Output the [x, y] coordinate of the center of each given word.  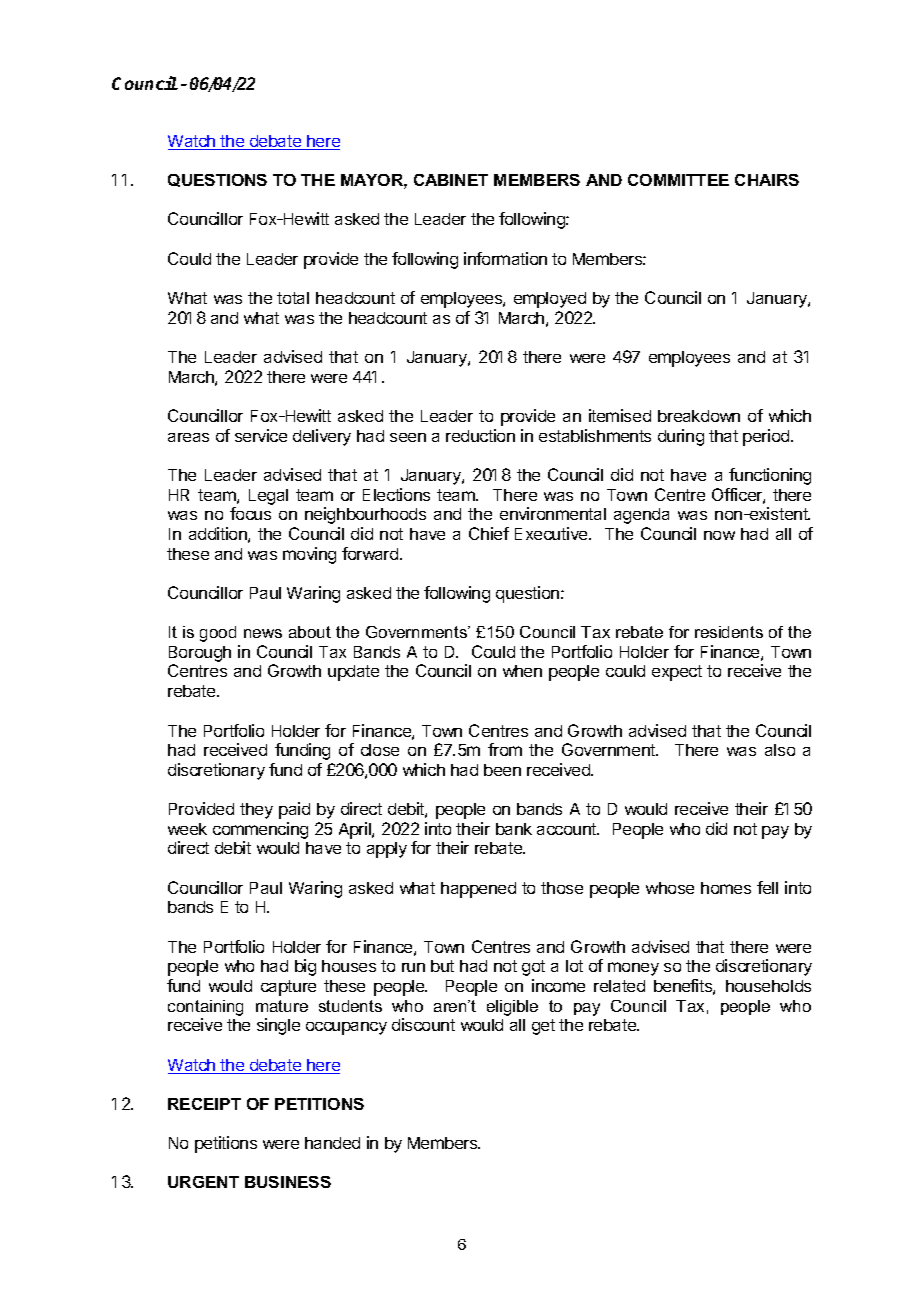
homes [726, 888]
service [261, 435]
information [505, 258]
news [263, 633]
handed [332, 1143]
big [305, 967]
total [293, 298]
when [522, 671]
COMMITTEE [678, 180]
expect [677, 673]
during [681, 437]
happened [478, 890]
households [768, 986]
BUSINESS [288, 1182]
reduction [480, 435]
